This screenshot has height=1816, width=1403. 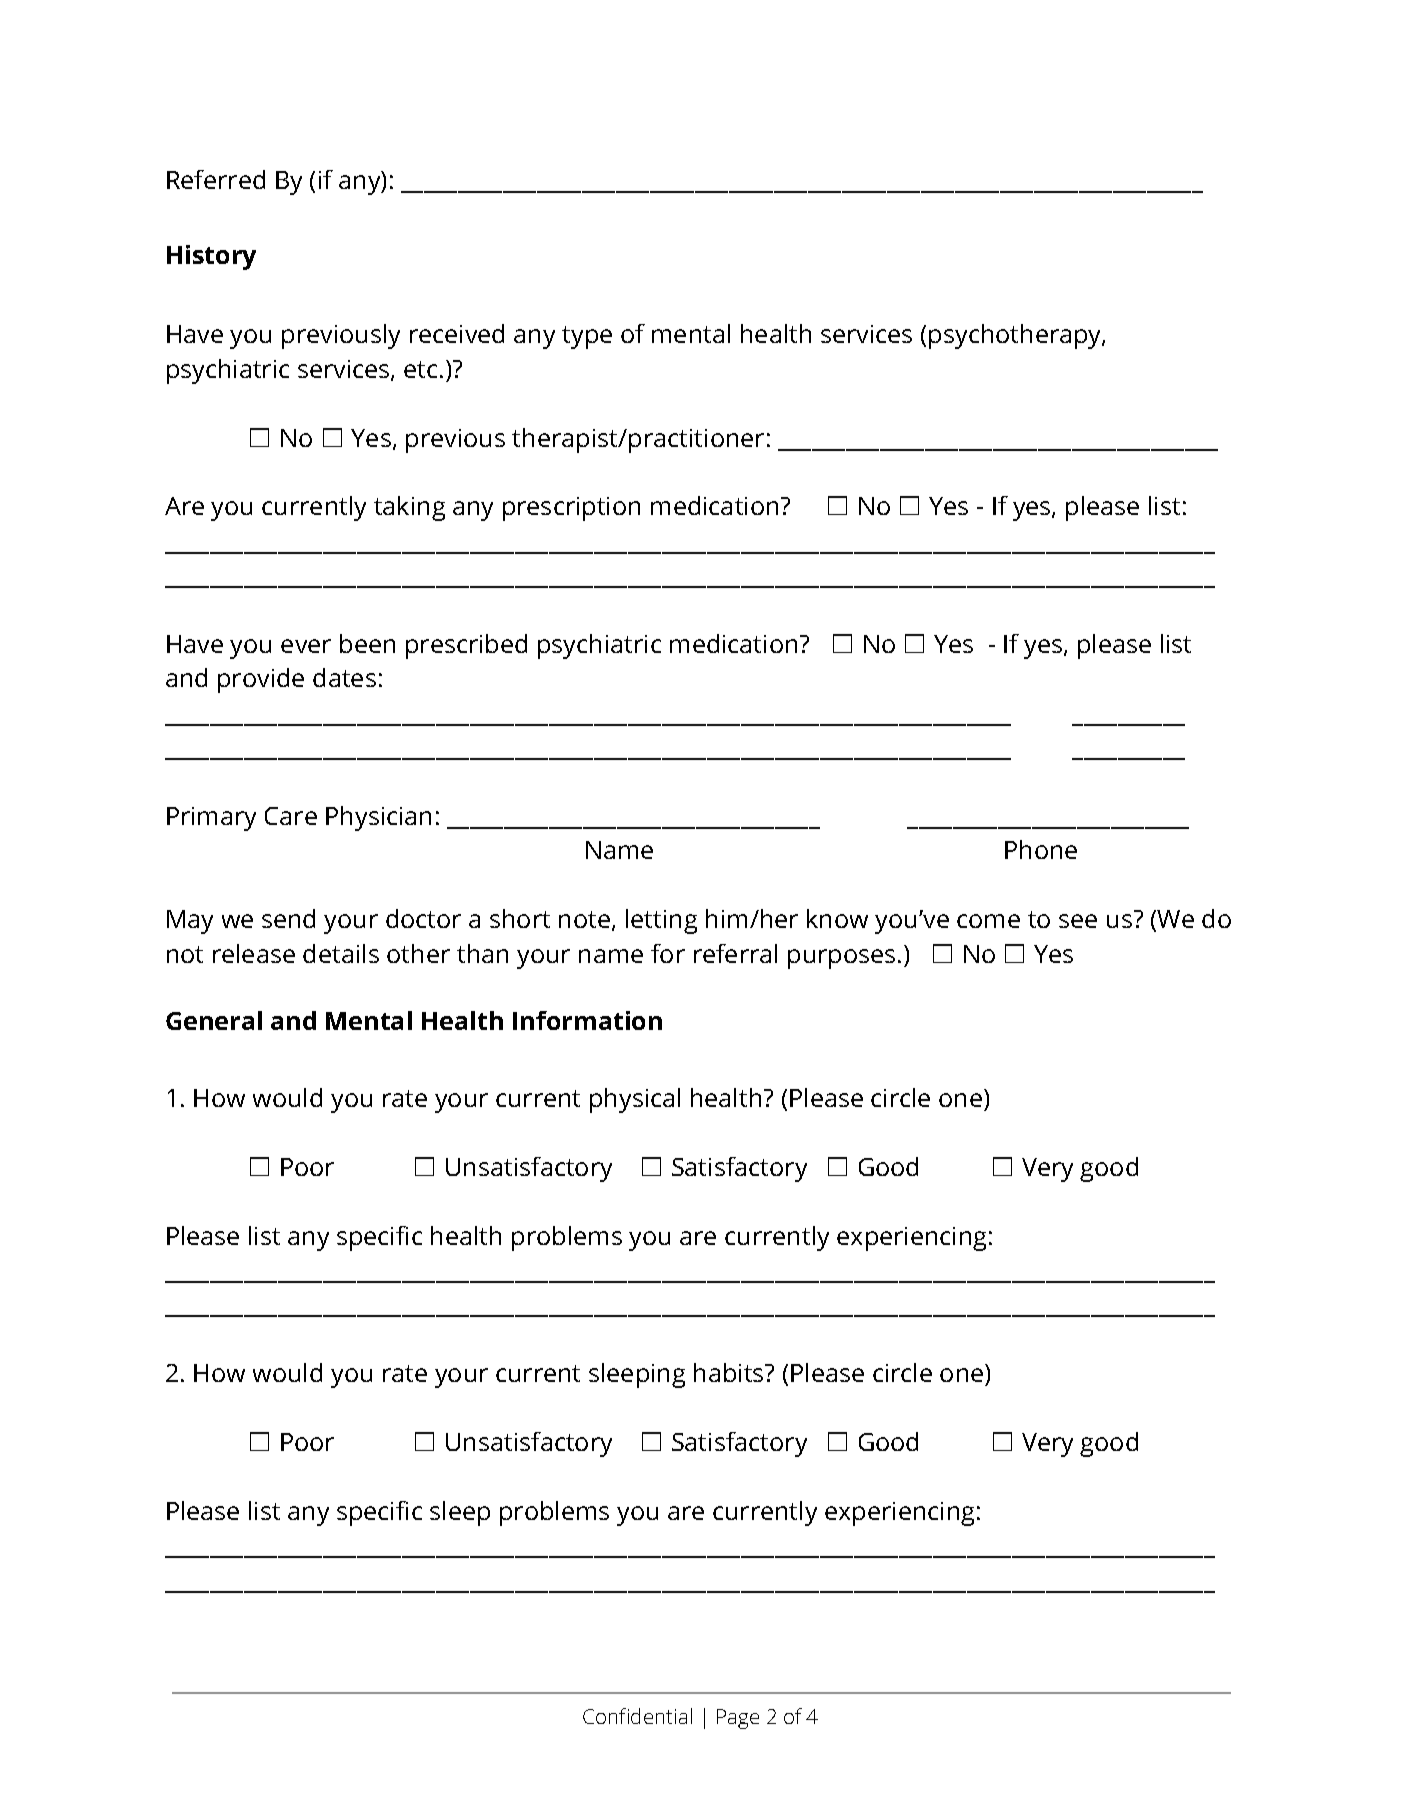 What do you see at coordinates (571, 509) in the screenshot?
I see `prescription` at bounding box center [571, 509].
